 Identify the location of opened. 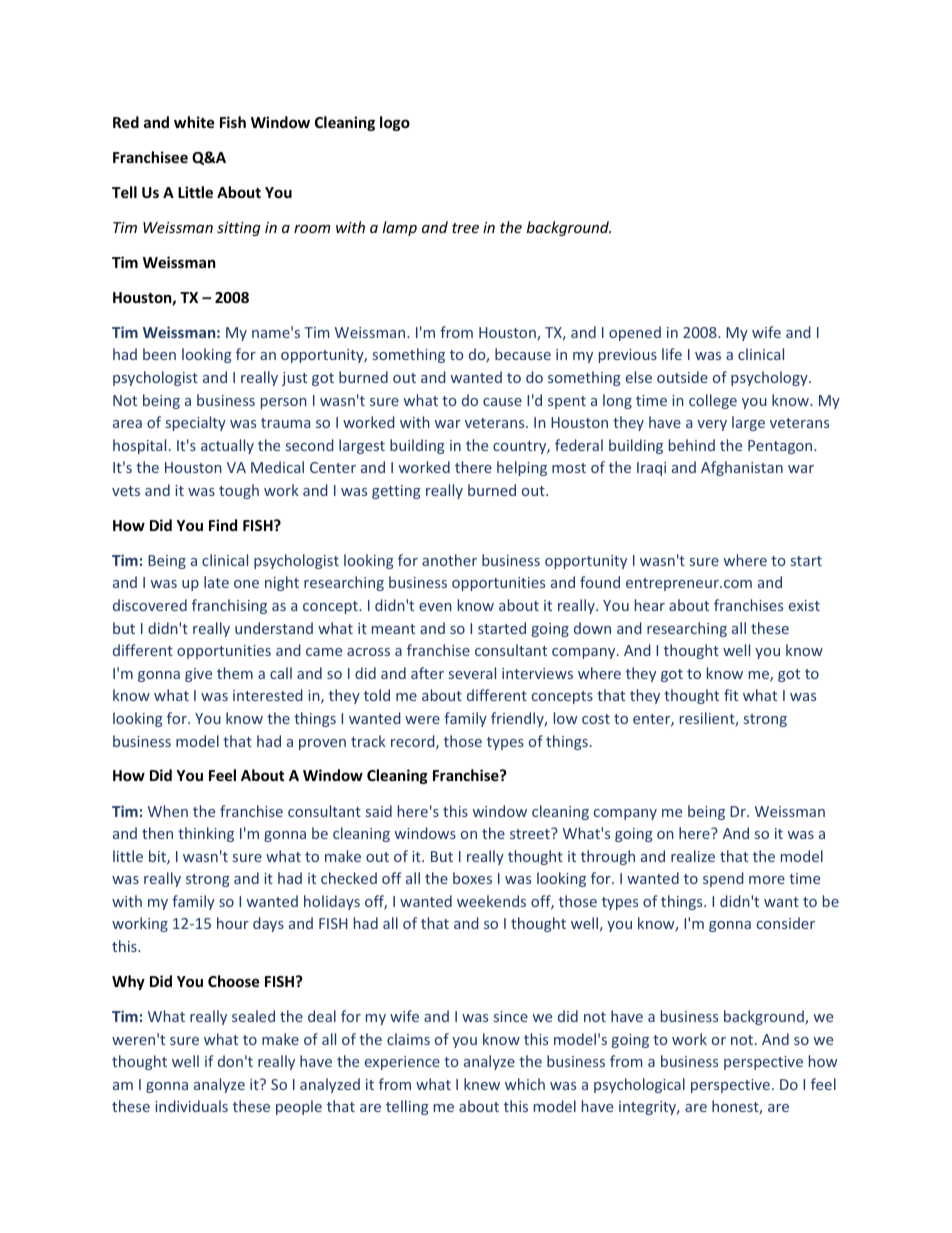
(635, 333).
